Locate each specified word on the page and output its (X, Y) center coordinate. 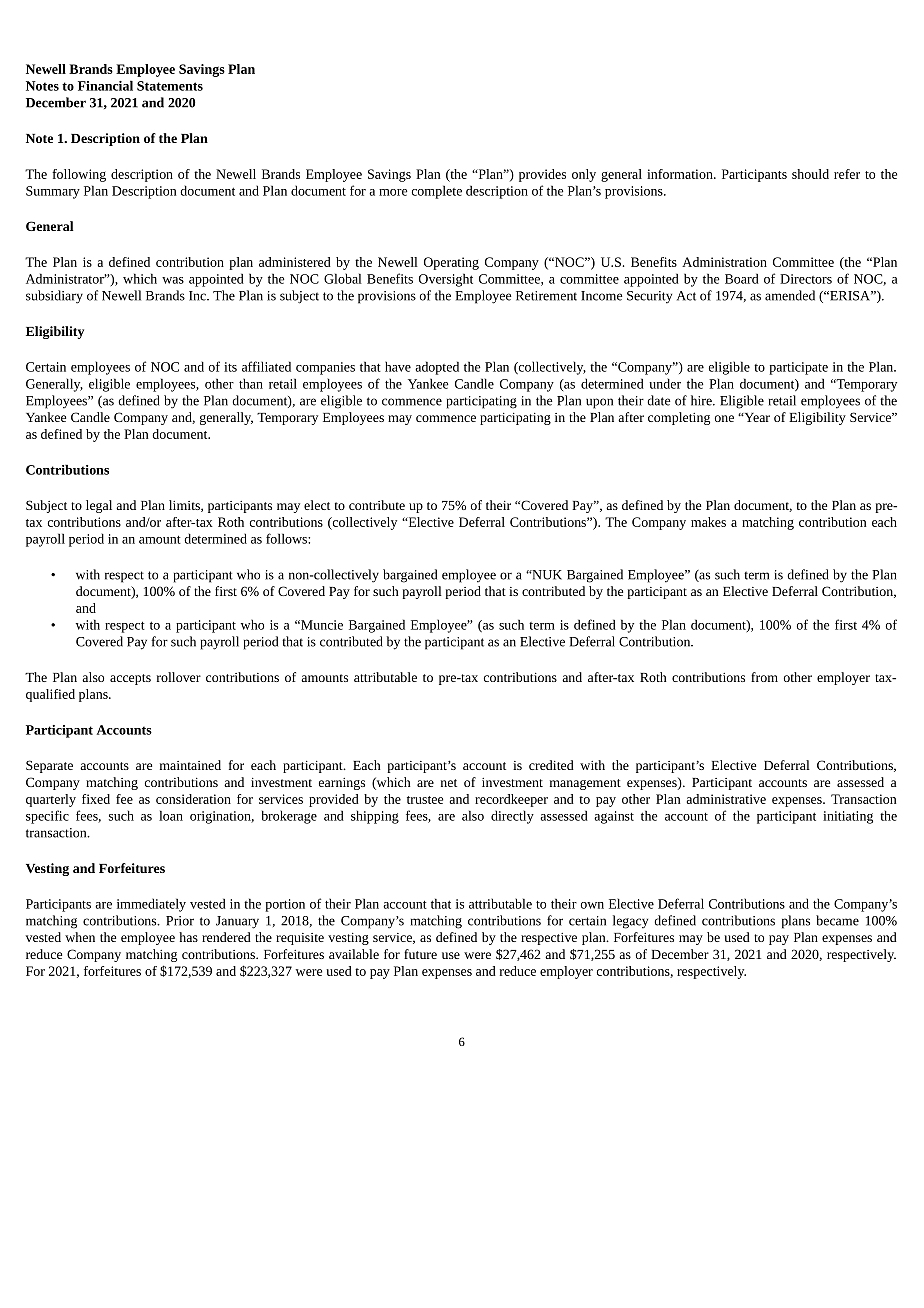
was (173, 280)
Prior (180, 921)
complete (437, 192)
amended (790, 295)
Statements (170, 86)
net (449, 783)
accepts (130, 679)
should (810, 174)
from (764, 677)
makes (708, 522)
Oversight (446, 280)
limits (185, 506)
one (724, 418)
